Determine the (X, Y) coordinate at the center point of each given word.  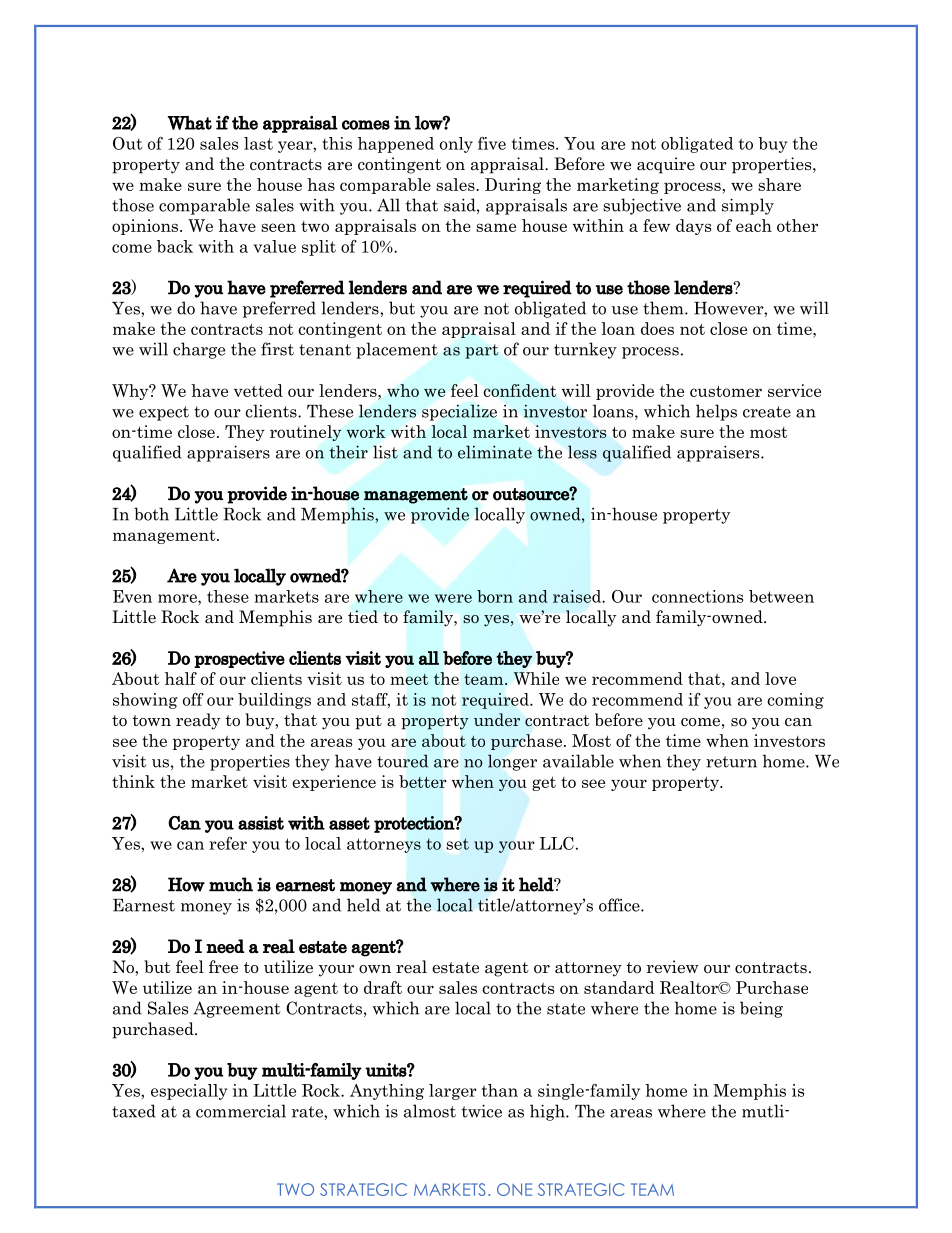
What (190, 123)
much (231, 884)
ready (198, 721)
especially (189, 1092)
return (731, 762)
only (456, 145)
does (657, 328)
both (151, 514)
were (453, 598)
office (620, 905)
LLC (557, 843)
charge (199, 350)
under (497, 720)
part (481, 351)
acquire (666, 165)
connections (697, 596)
